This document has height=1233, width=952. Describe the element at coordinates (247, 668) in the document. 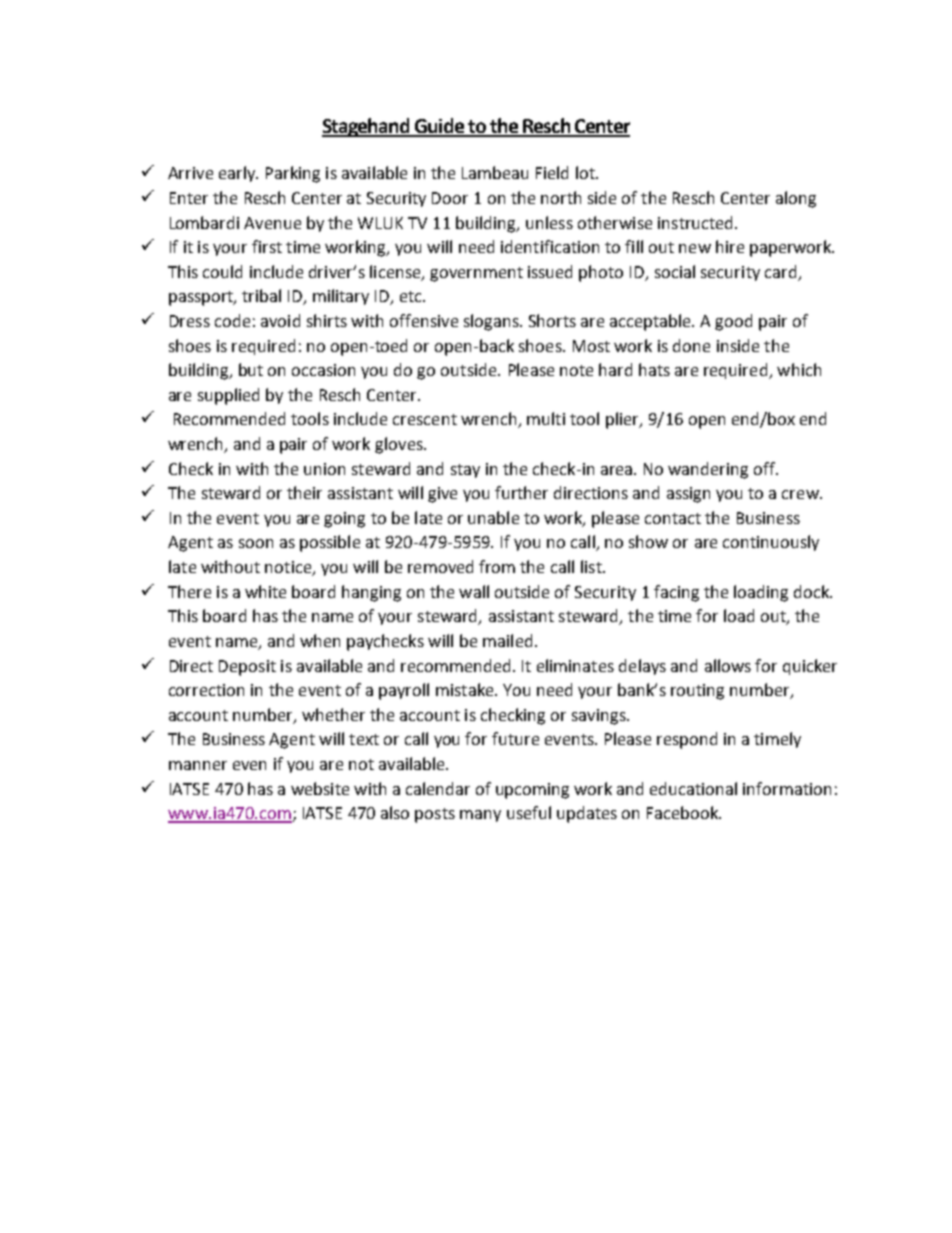

I see `Deposit` at that location.
